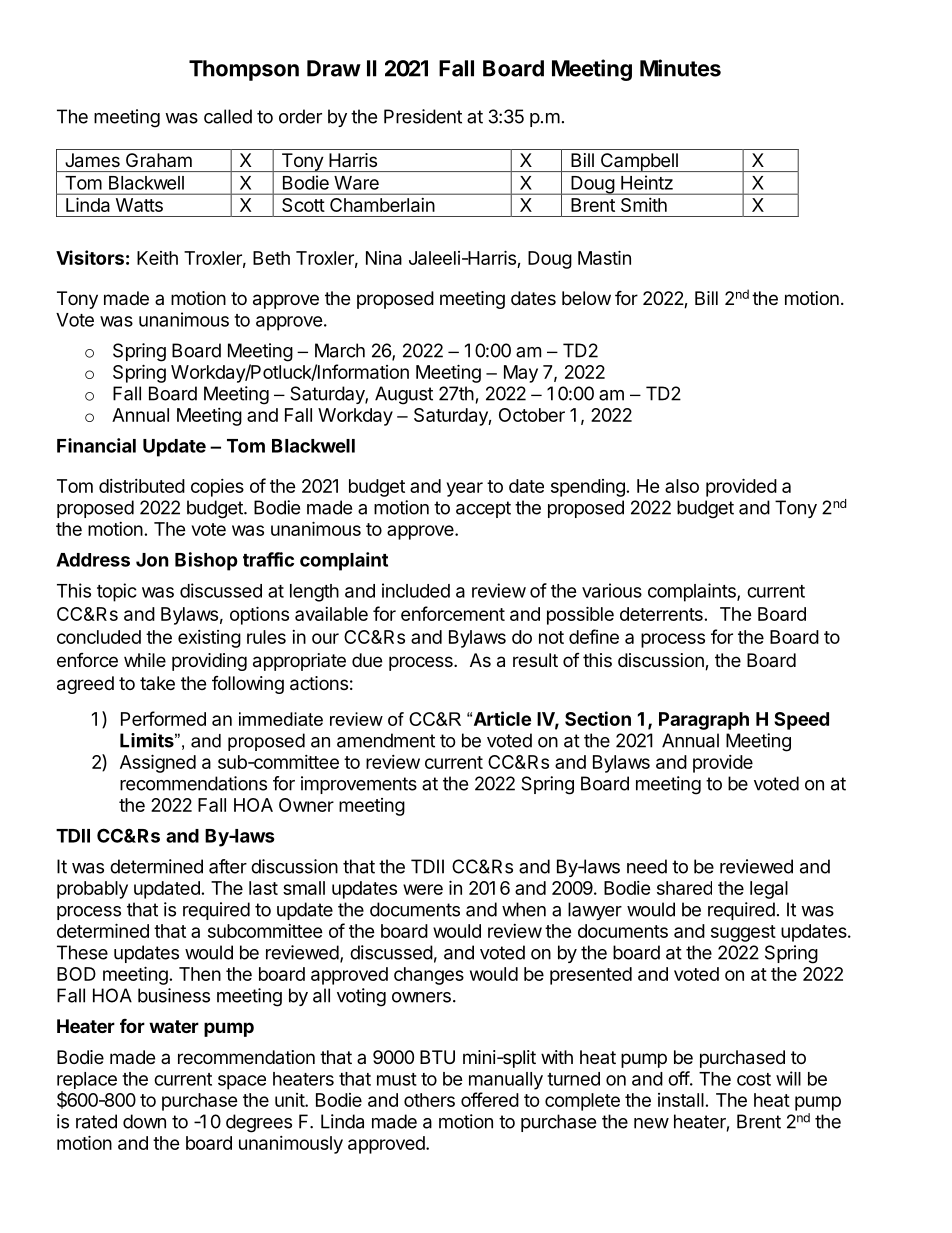 This screenshot has height=1233, width=952. Describe the element at coordinates (157, 258) in the screenshot. I see `Keith` at that location.
